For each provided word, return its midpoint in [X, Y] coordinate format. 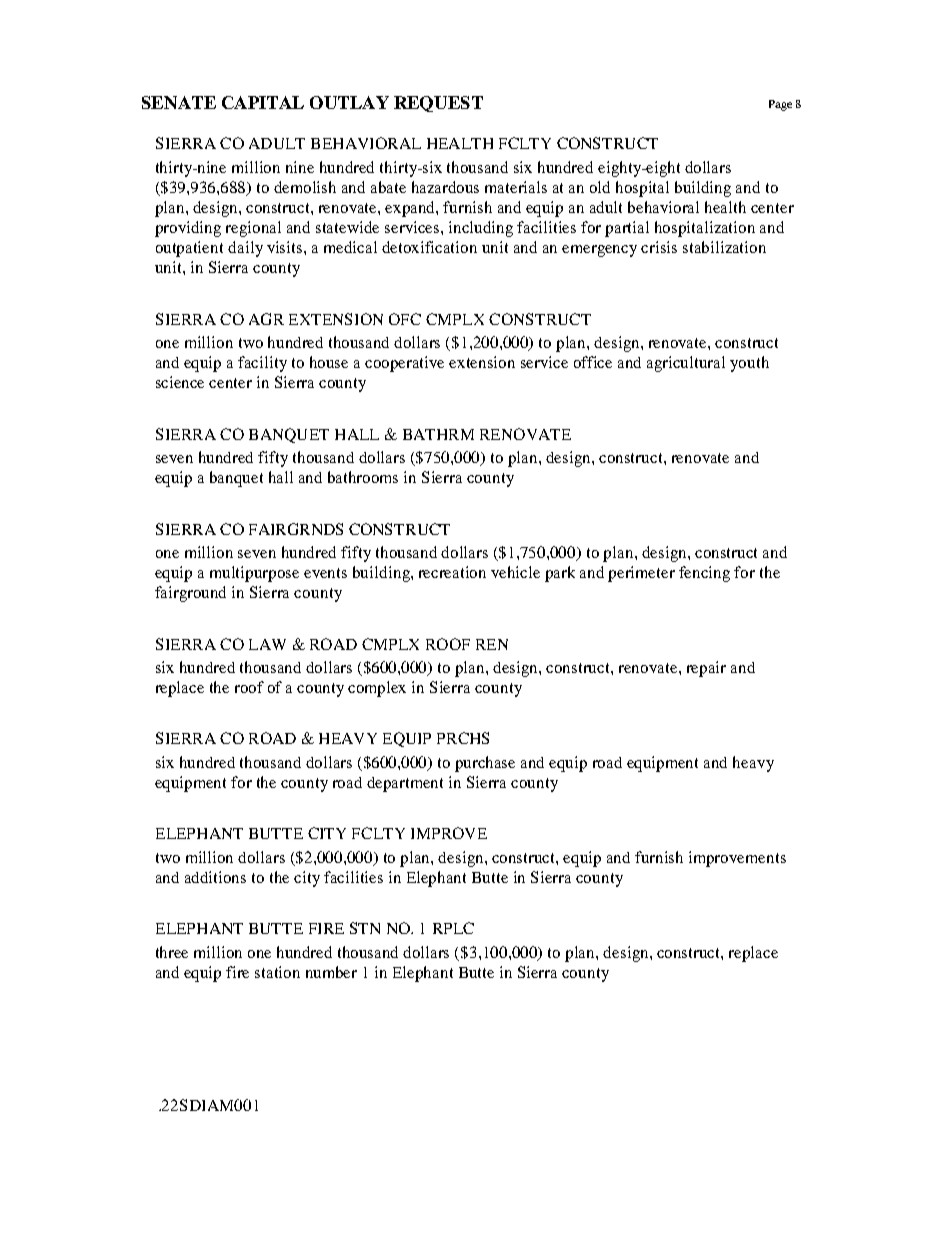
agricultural [686, 364]
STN [365, 928]
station [277, 972]
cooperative [404, 364]
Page [780, 105]
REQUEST [438, 104]
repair [706, 669]
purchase [485, 764]
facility [262, 364]
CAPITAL [263, 102]
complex [377, 689]
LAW [267, 644]
